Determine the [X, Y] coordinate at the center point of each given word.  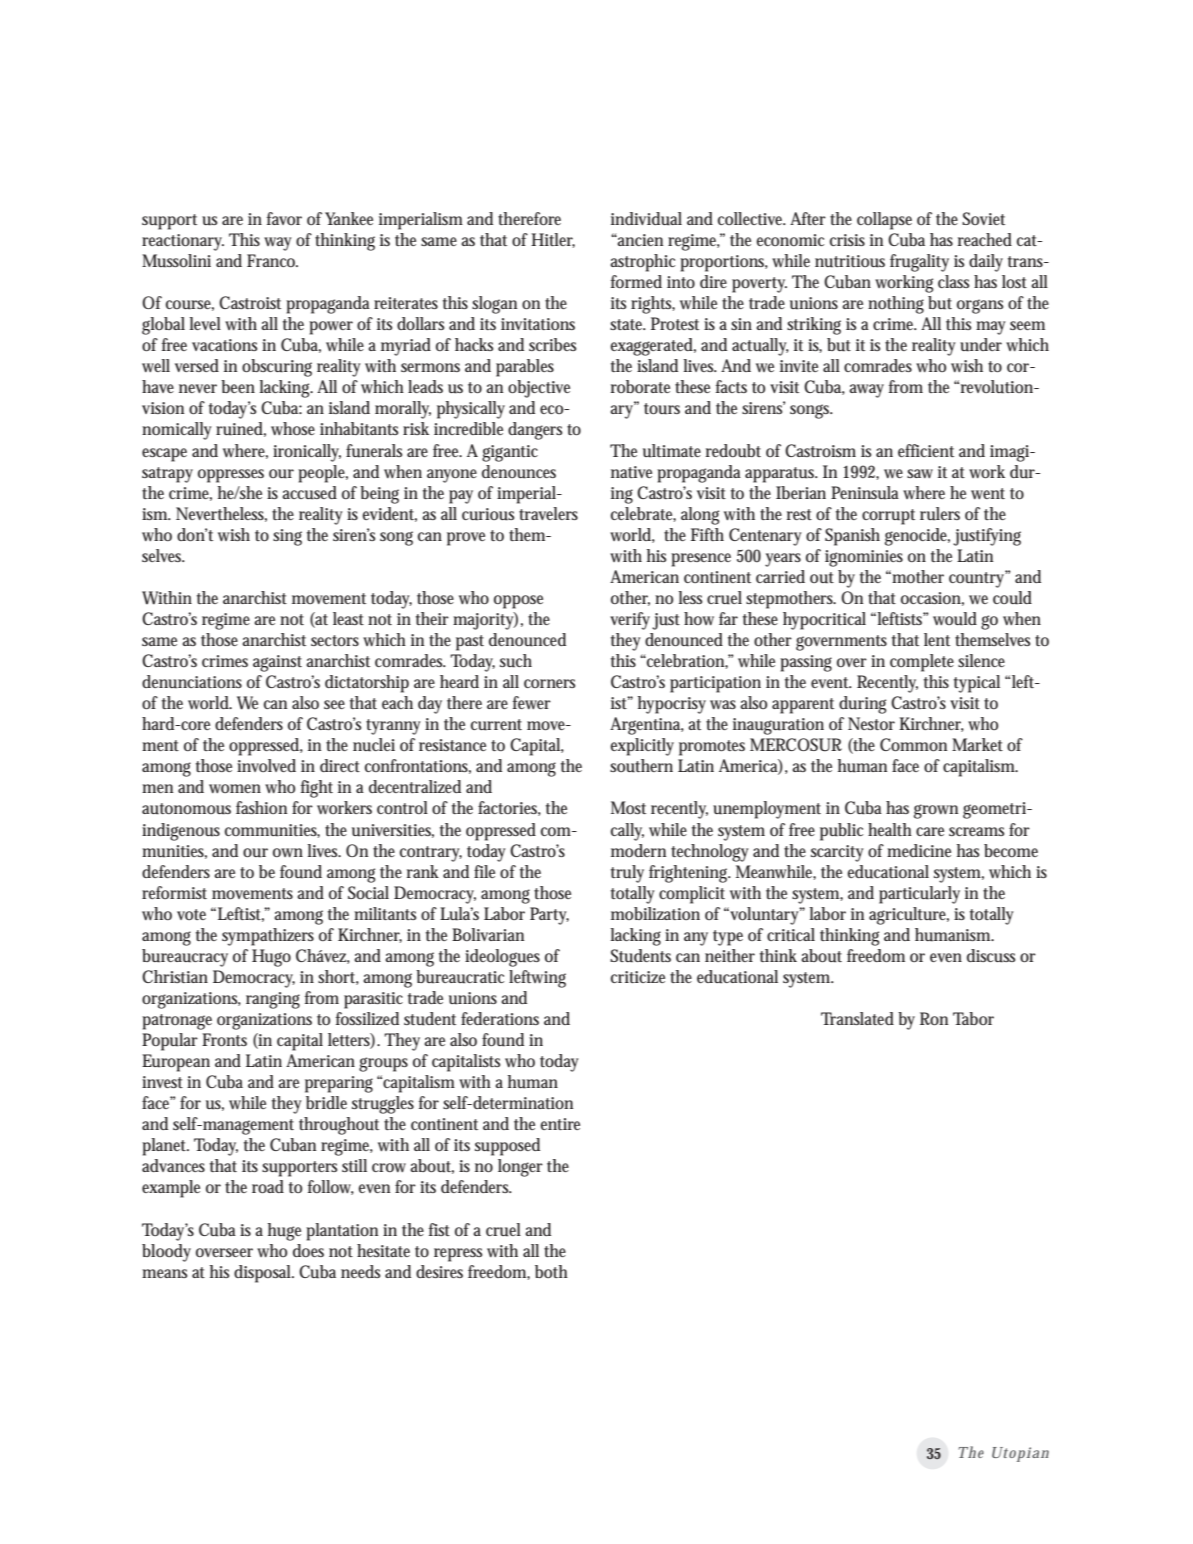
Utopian [1020, 1454]
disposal [264, 1274]
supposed [507, 1147]
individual [646, 219]
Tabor [973, 1018]
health [890, 829]
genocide [917, 537]
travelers [548, 513]
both [551, 1271]
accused [309, 493]
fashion [261, 807]
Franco [272, 260]
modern [638, 850]
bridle [326, 1102]
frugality [919, 263]
